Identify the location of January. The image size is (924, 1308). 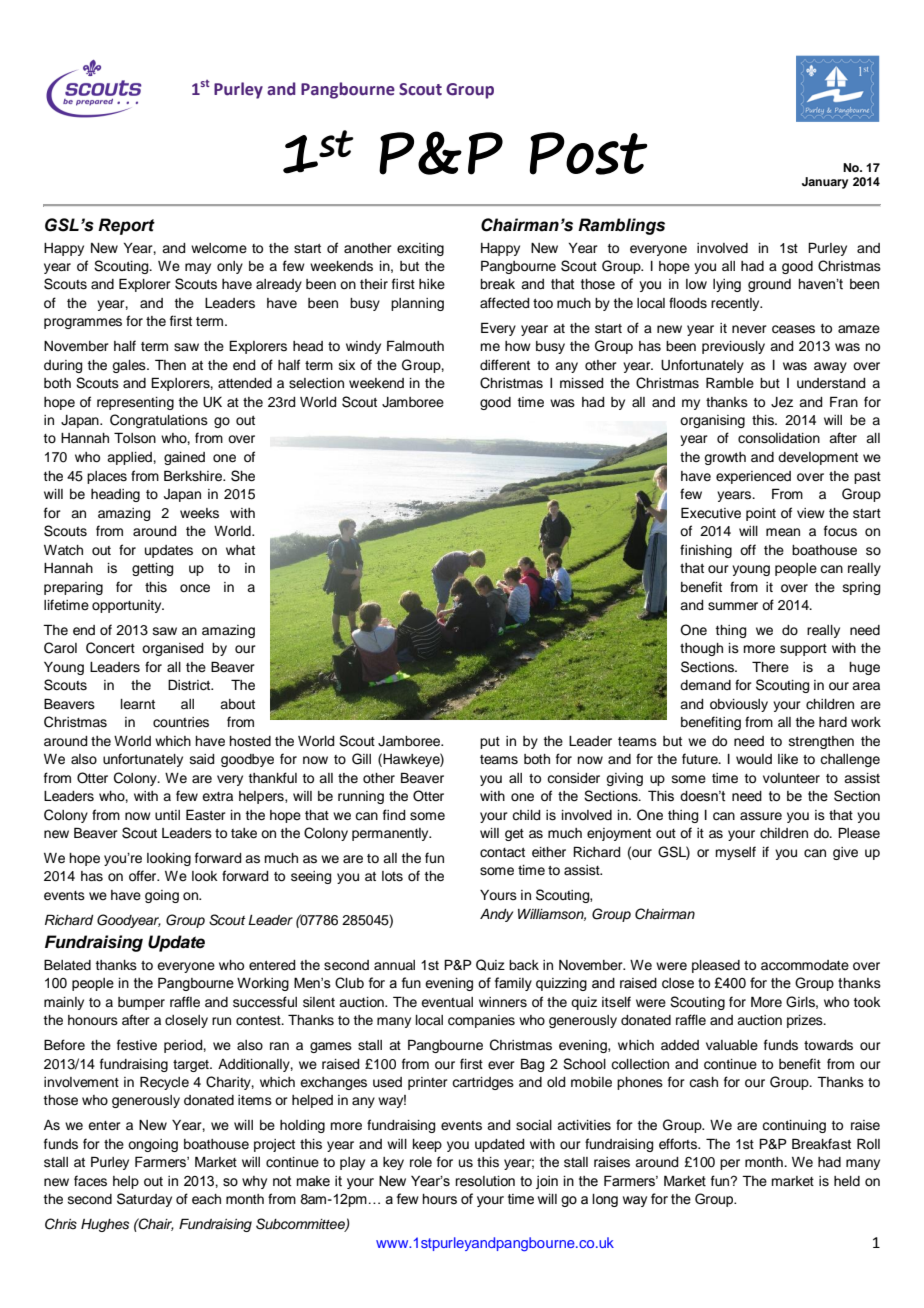
(825, 183).
